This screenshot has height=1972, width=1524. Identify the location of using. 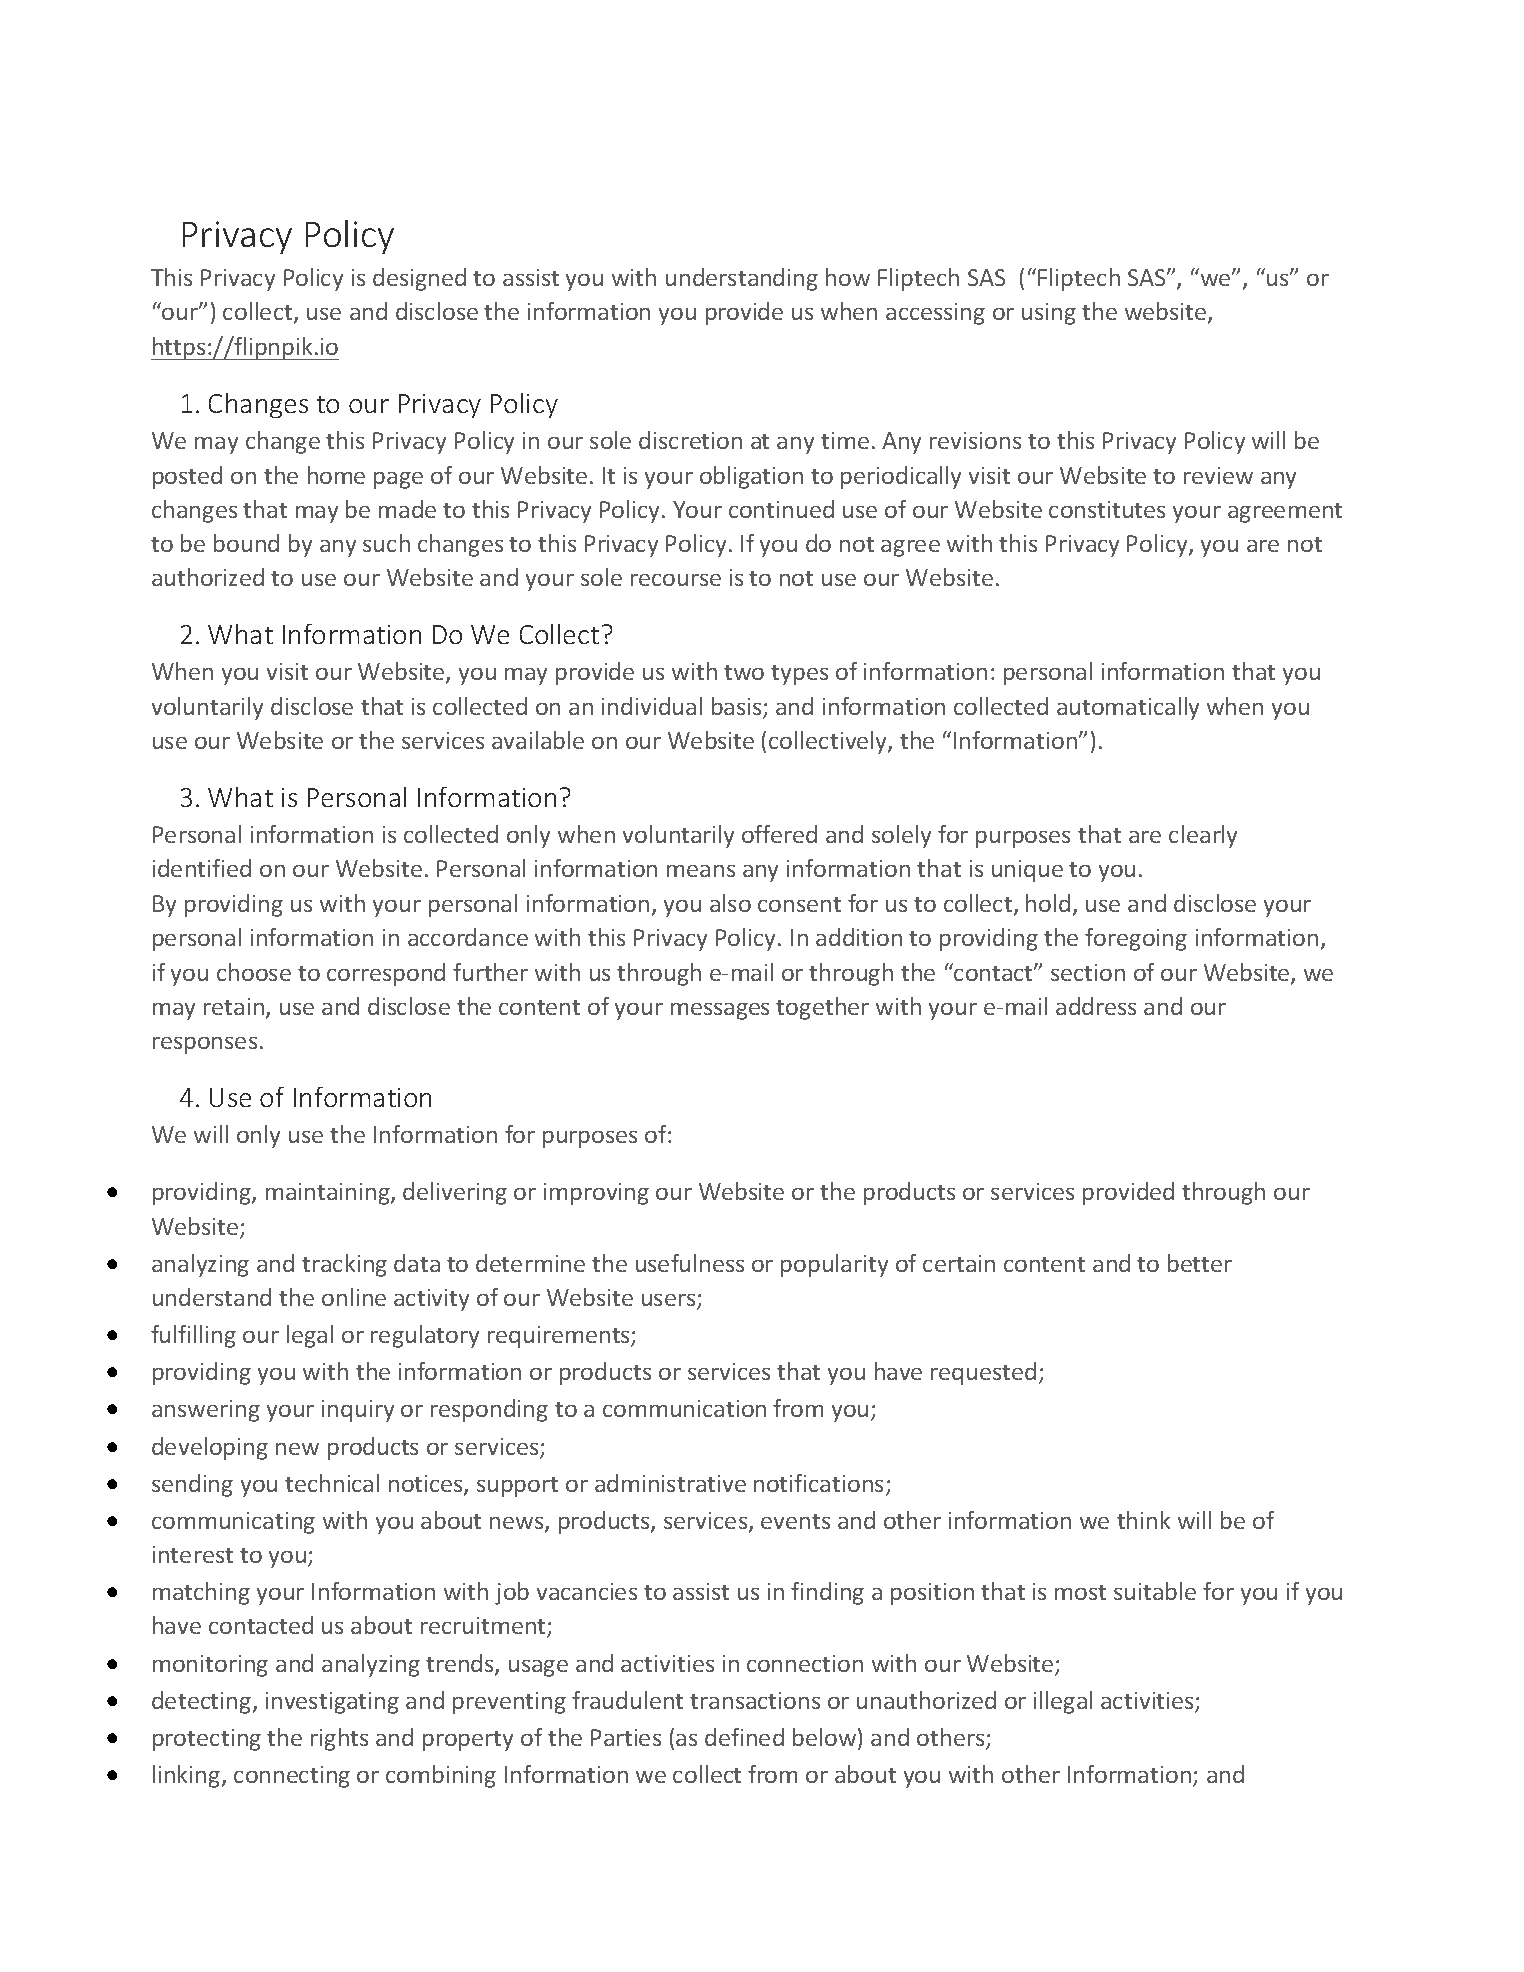
(1049, 314).
